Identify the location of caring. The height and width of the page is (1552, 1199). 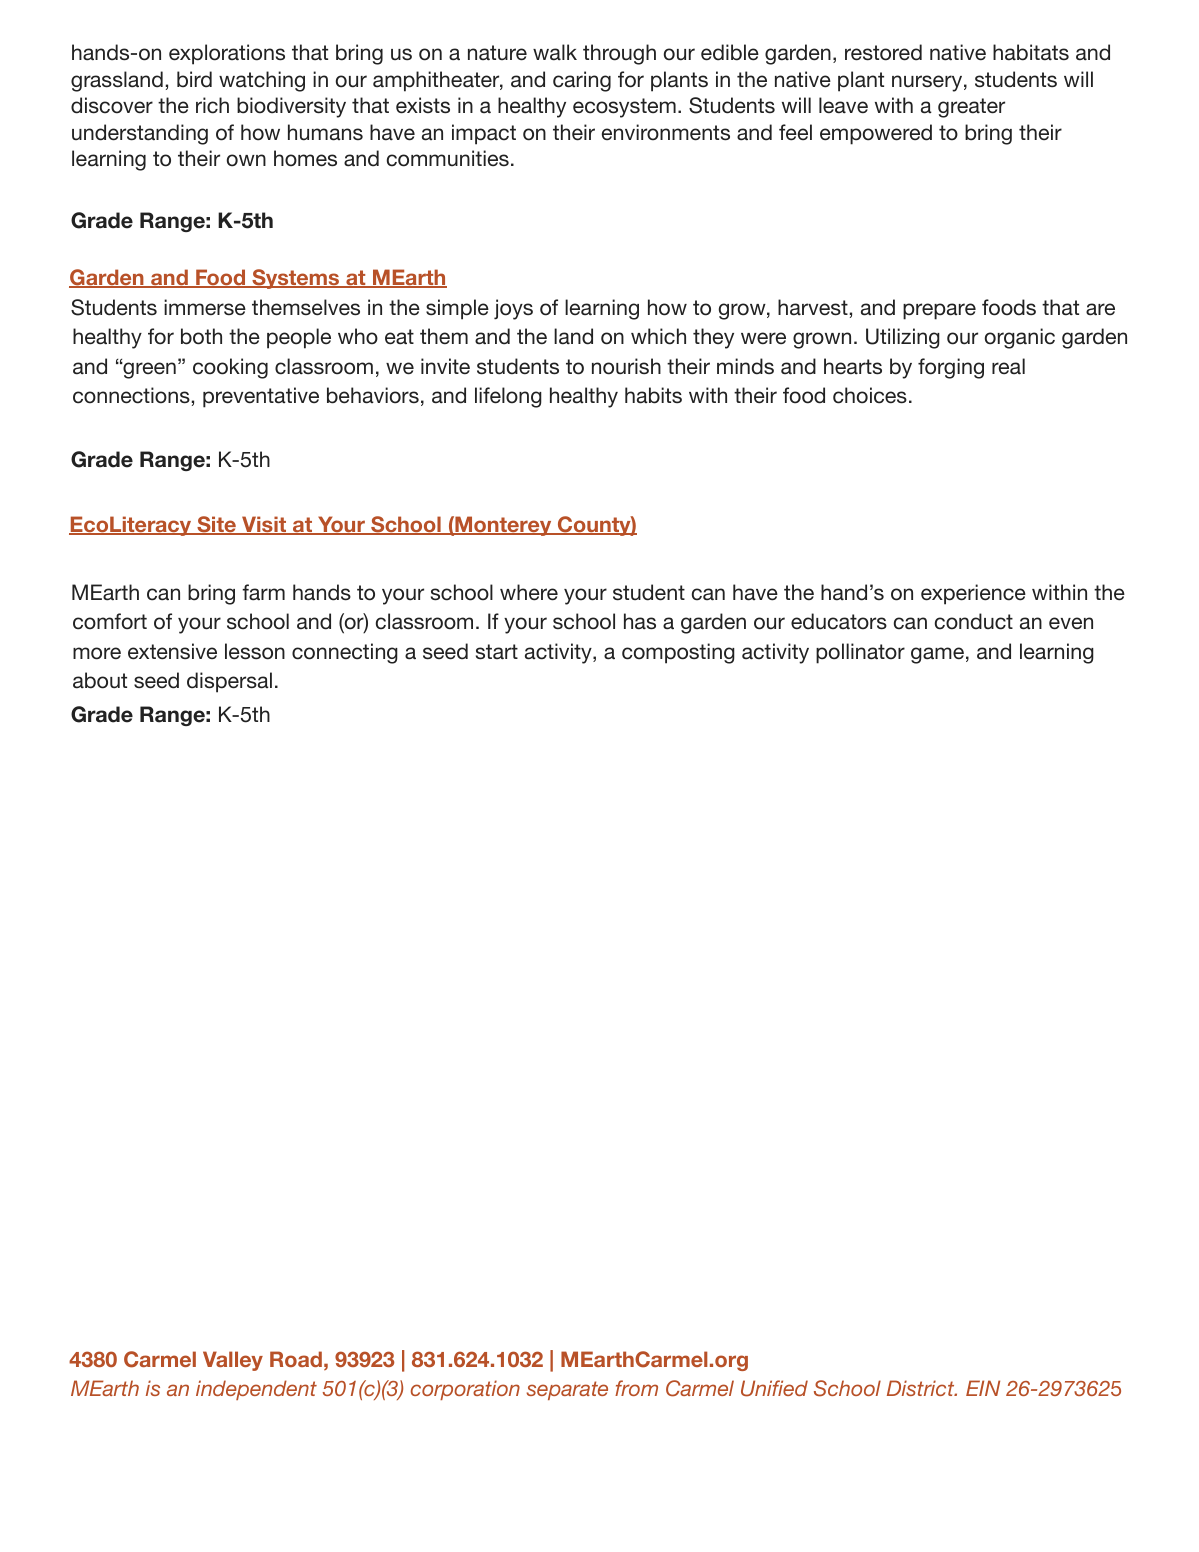
(582, 81).
